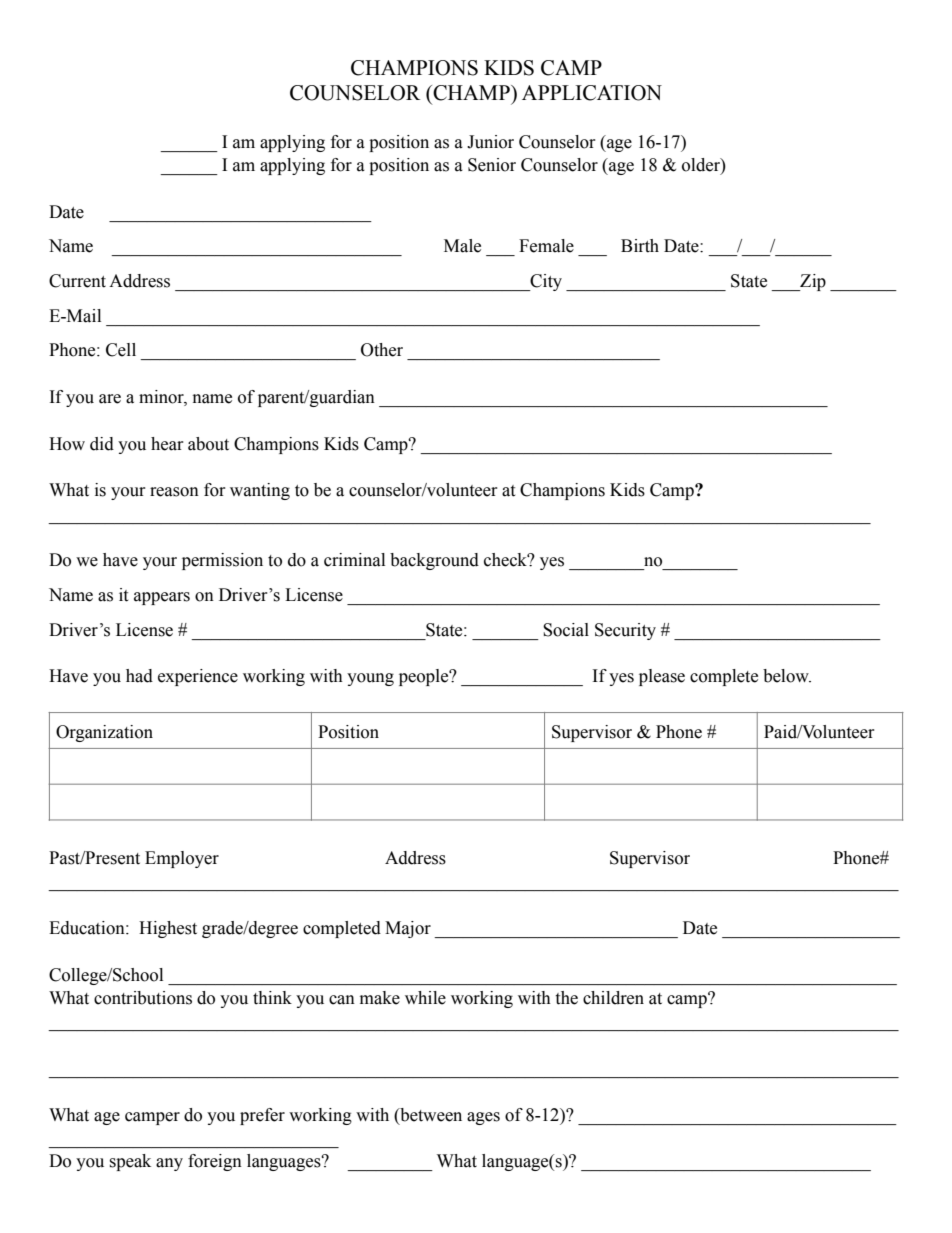  Describe the element at coordinates (430, 1115) in the screenshot. I see `between` at that location.
